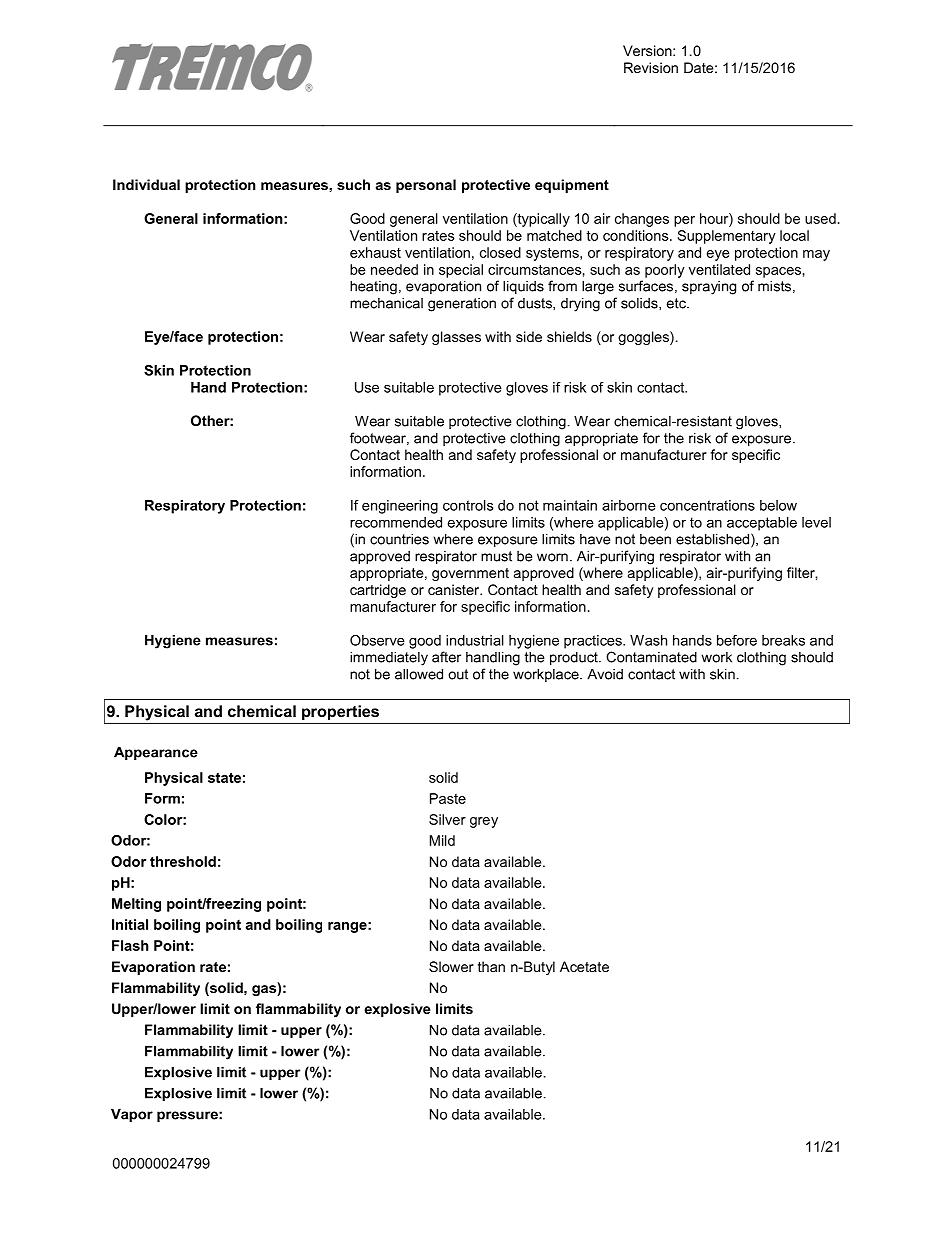  What do you see at coordinates (340, 712) in the page?
I see `properties` at bounding box center [340, 712].
